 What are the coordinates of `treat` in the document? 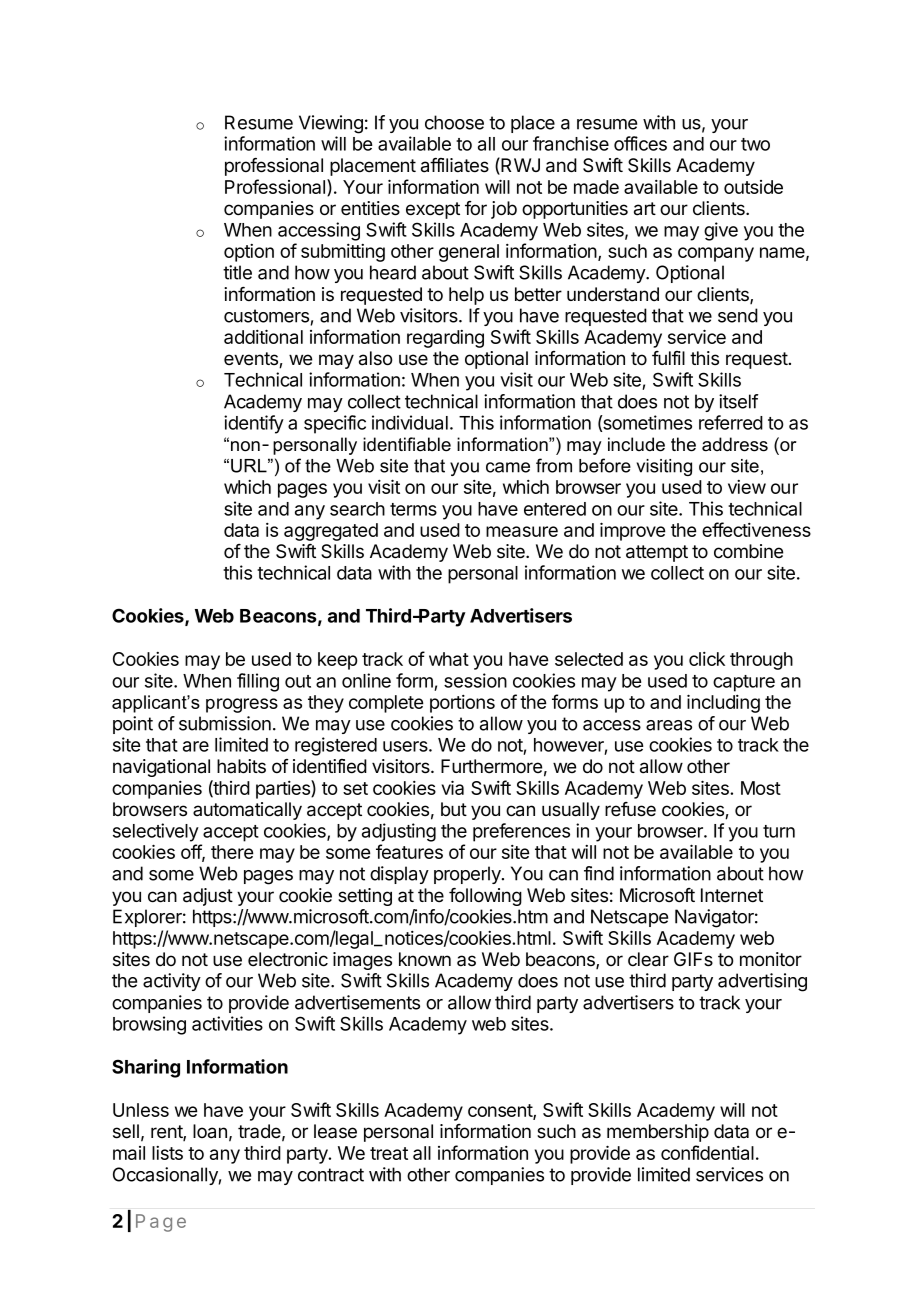 It's located at (389, 1153).
